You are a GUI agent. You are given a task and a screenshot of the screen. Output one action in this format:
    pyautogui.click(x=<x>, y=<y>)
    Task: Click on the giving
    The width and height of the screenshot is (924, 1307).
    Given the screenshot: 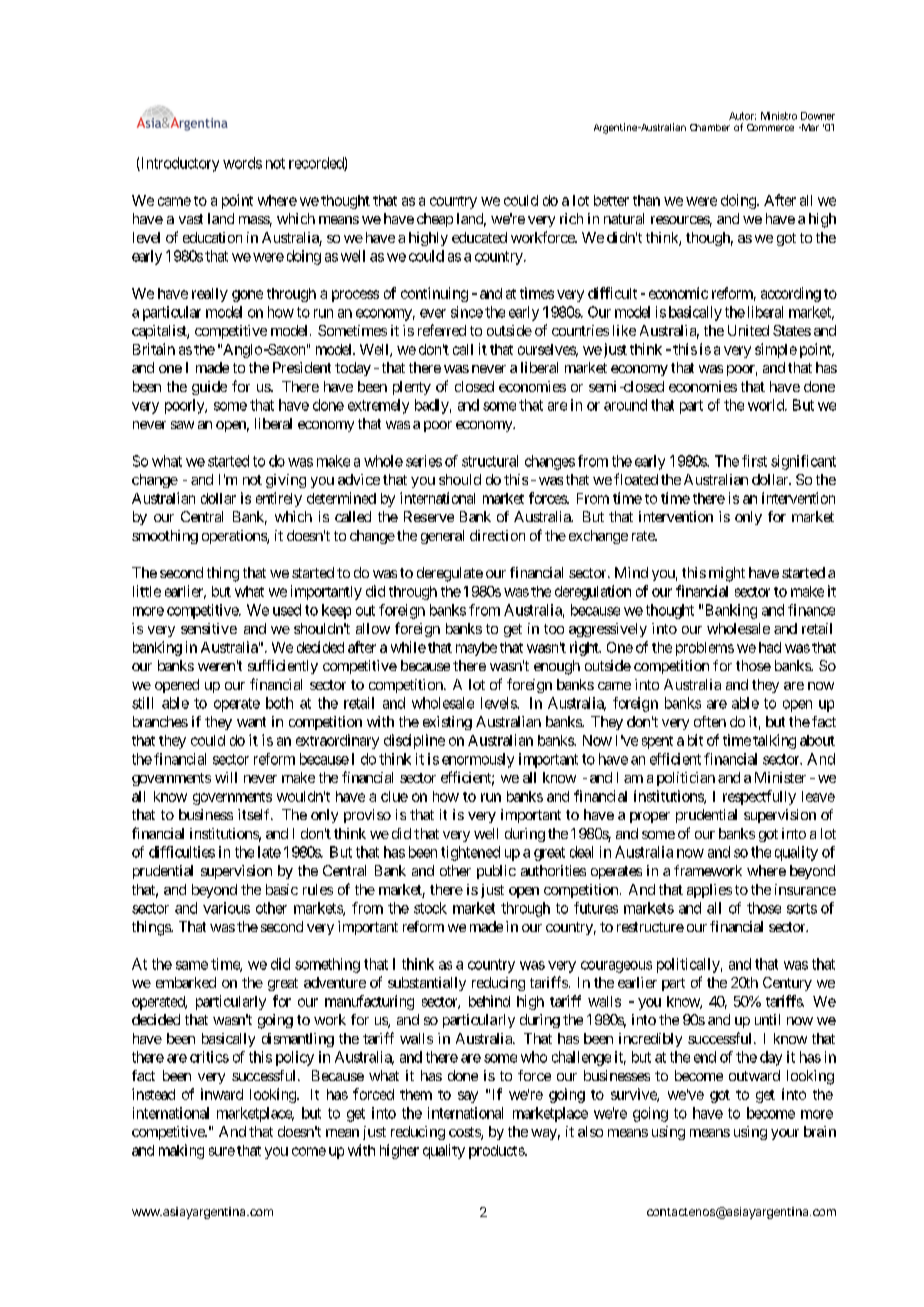 What is the action you would take?
    pyautogui.click(x=286, y=481)
